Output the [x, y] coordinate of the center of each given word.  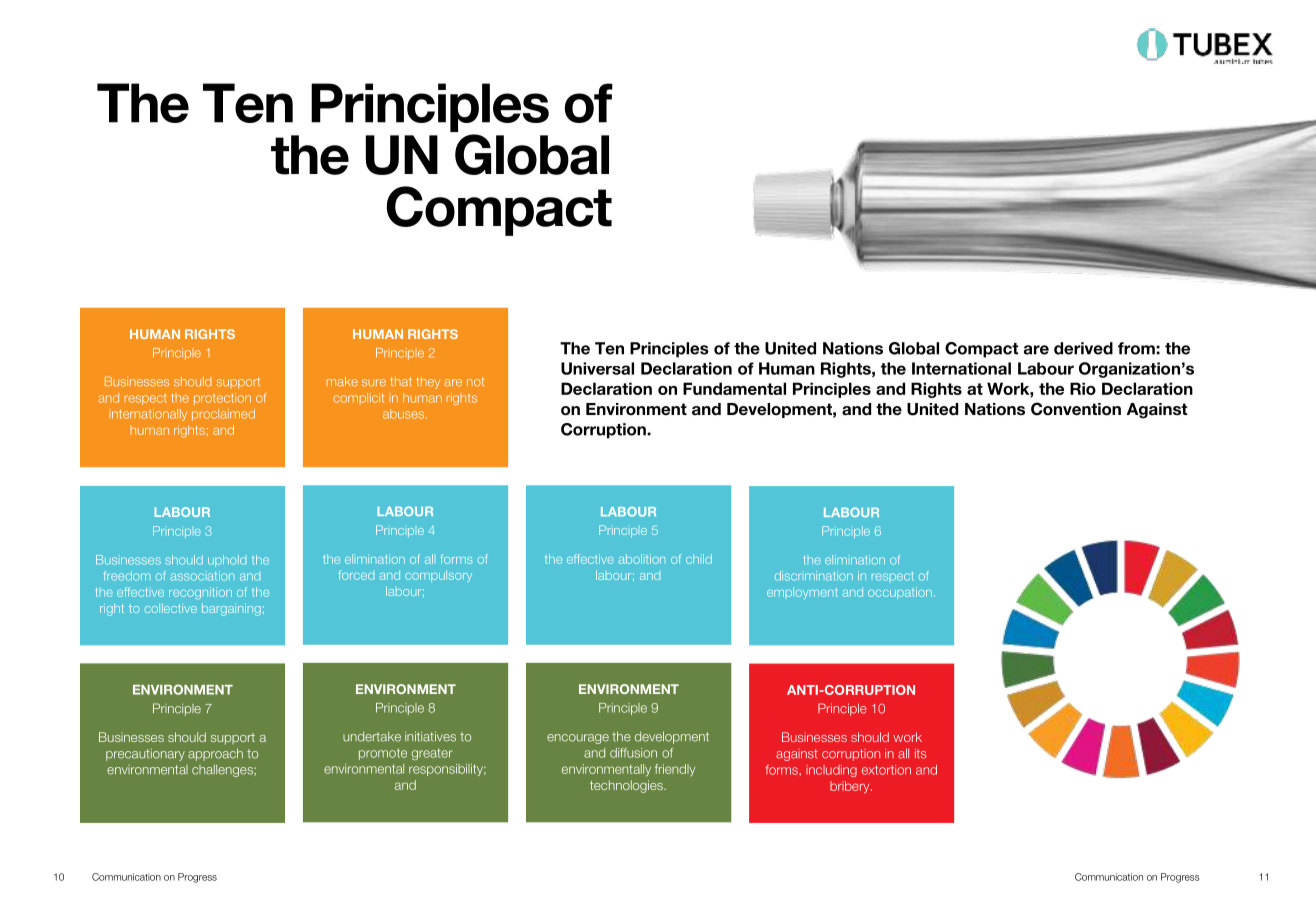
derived [1083, 348]
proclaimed [223, 415]
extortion [886, 770]
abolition [642, 559]
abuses [405, 414]
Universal [597, 368]
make [342, 381]
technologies [627, 786]
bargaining [231, 609]
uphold [227, 561]
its [920, 754]
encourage [578, 739]
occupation [900, 593]
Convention [1076, 409]
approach [215, 754]
